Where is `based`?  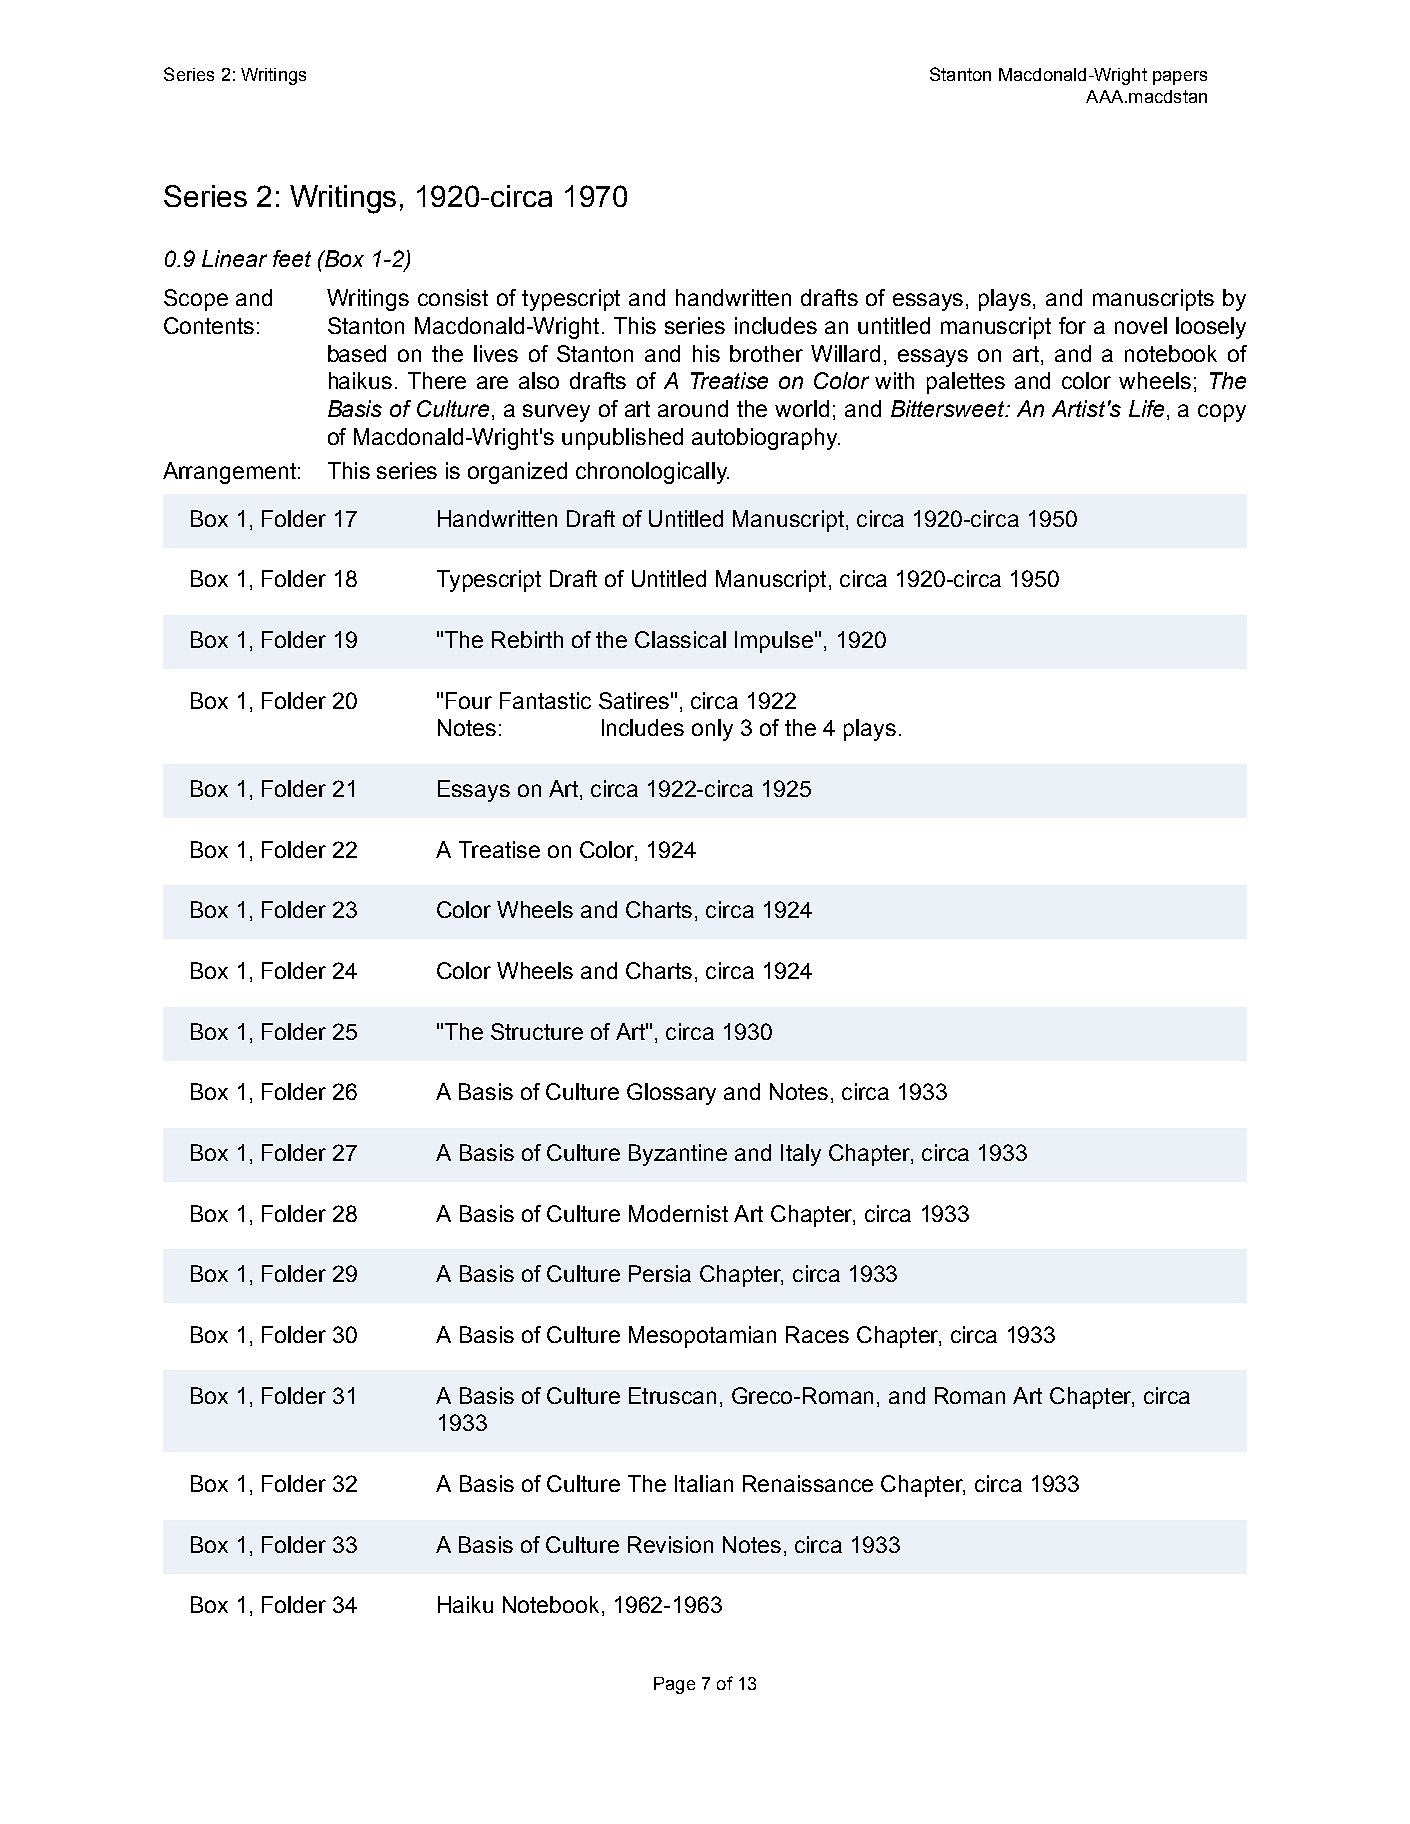
based is located at coordinates (357, 353).
